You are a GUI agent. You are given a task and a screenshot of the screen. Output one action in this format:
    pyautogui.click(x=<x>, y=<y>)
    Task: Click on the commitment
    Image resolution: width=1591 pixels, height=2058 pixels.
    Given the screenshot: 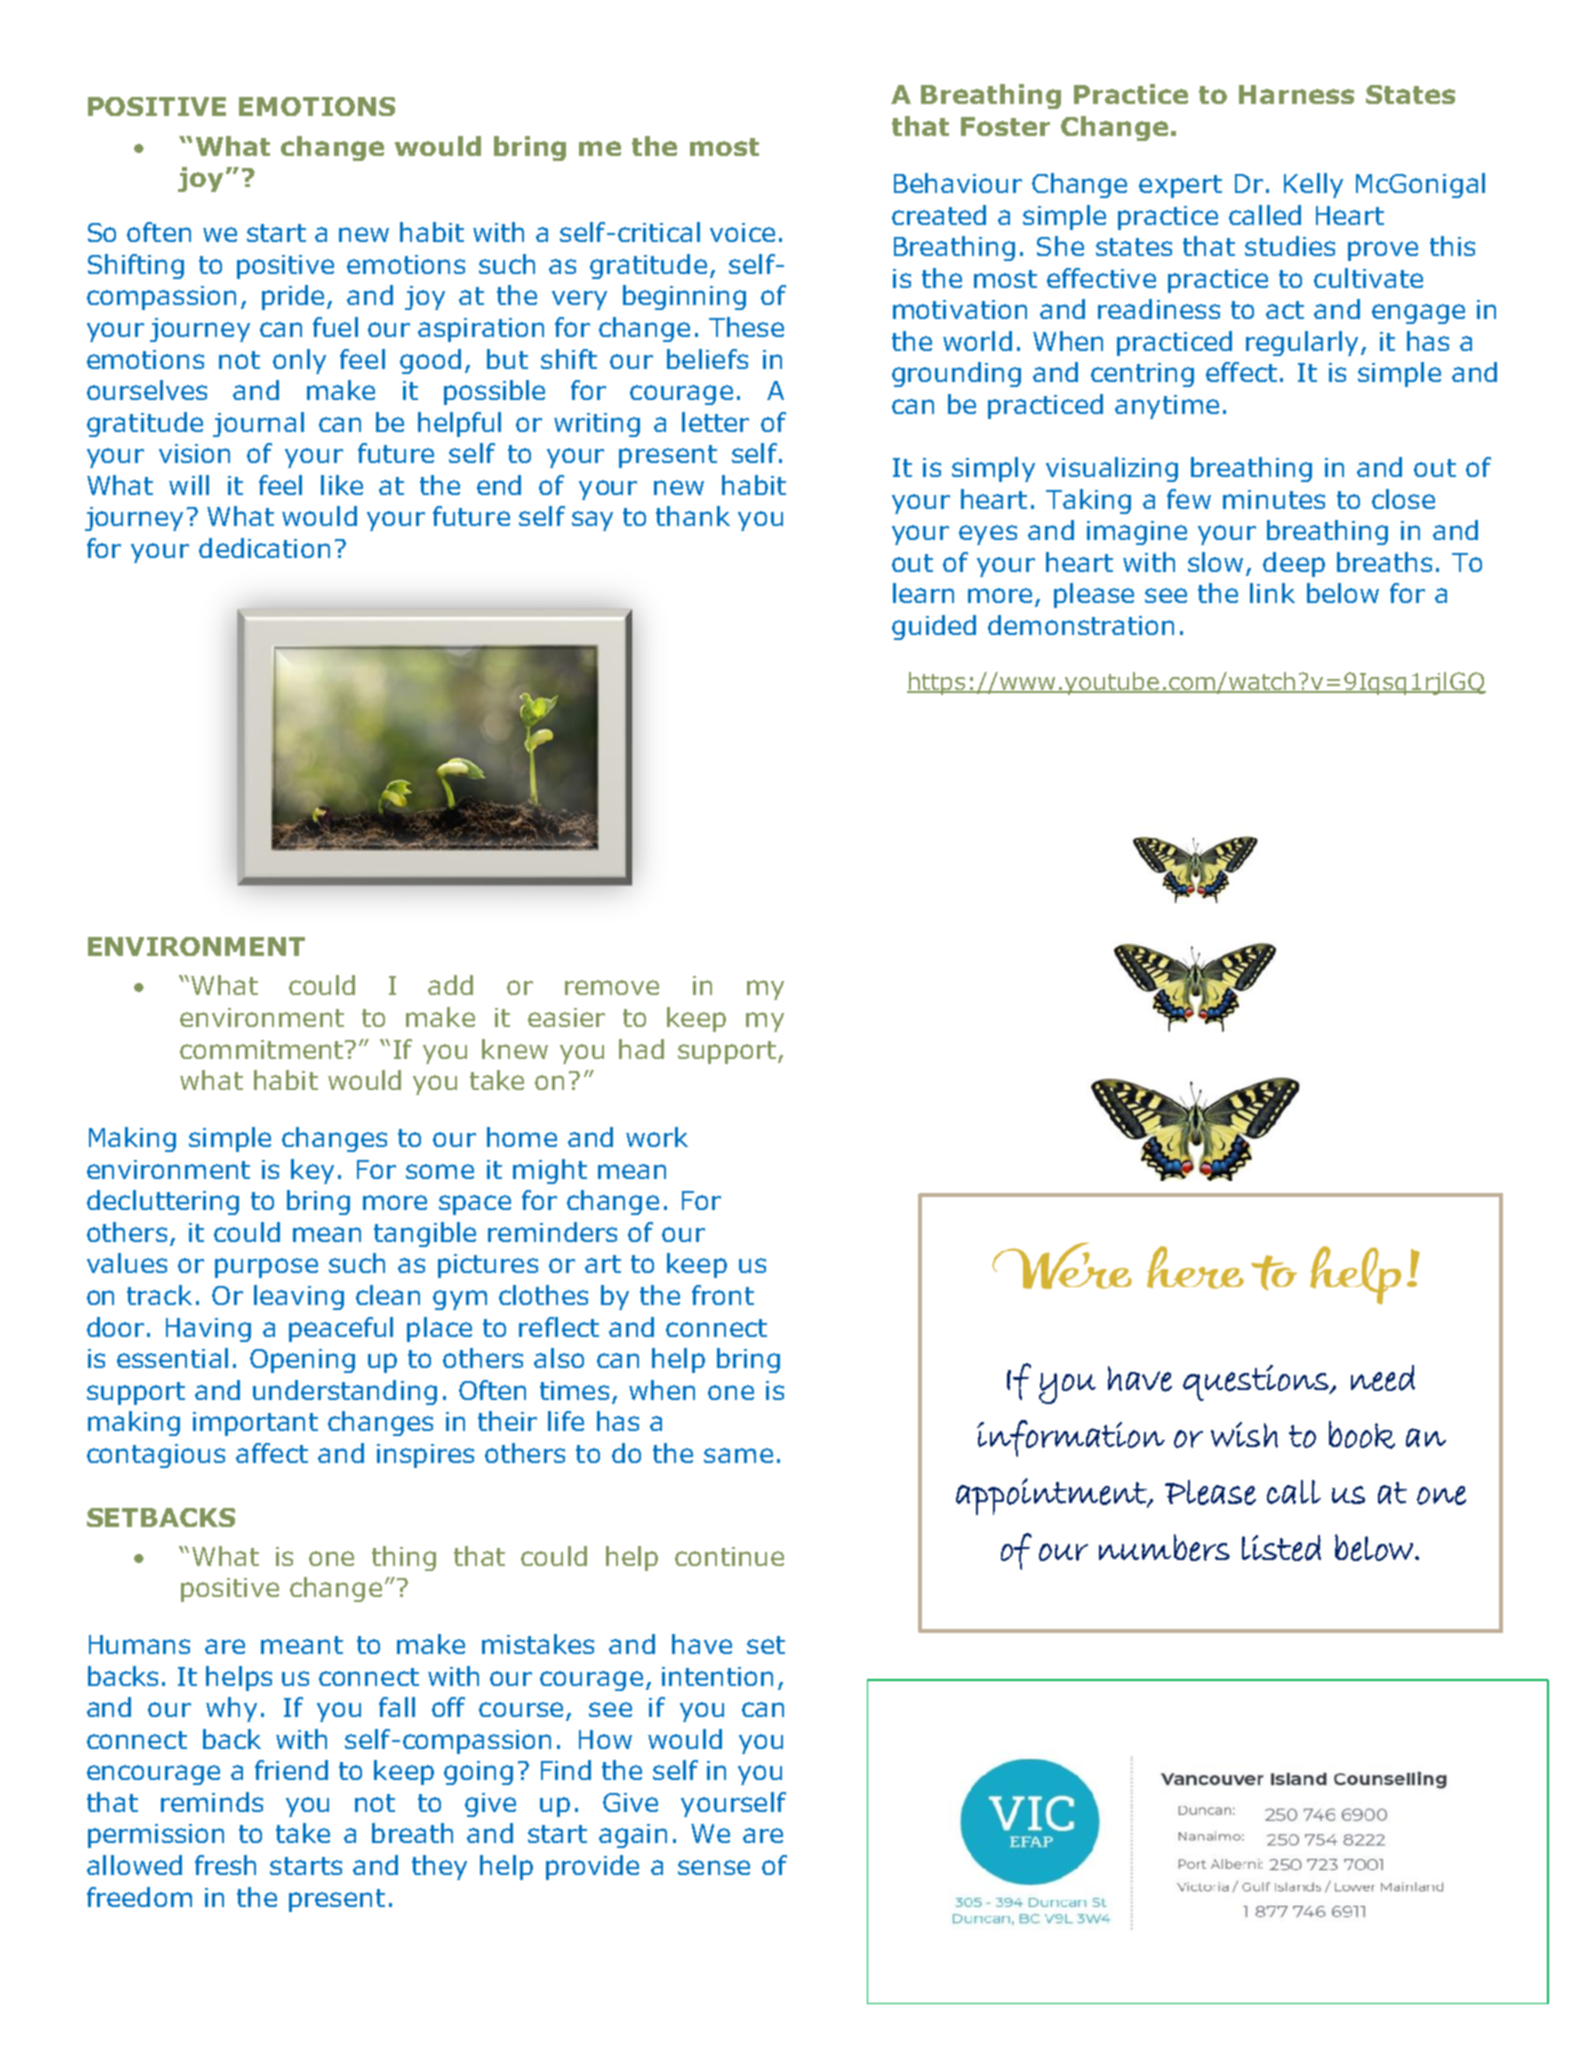 What is the action you would take?
    pyautogui.click(x=263, y=1049)
